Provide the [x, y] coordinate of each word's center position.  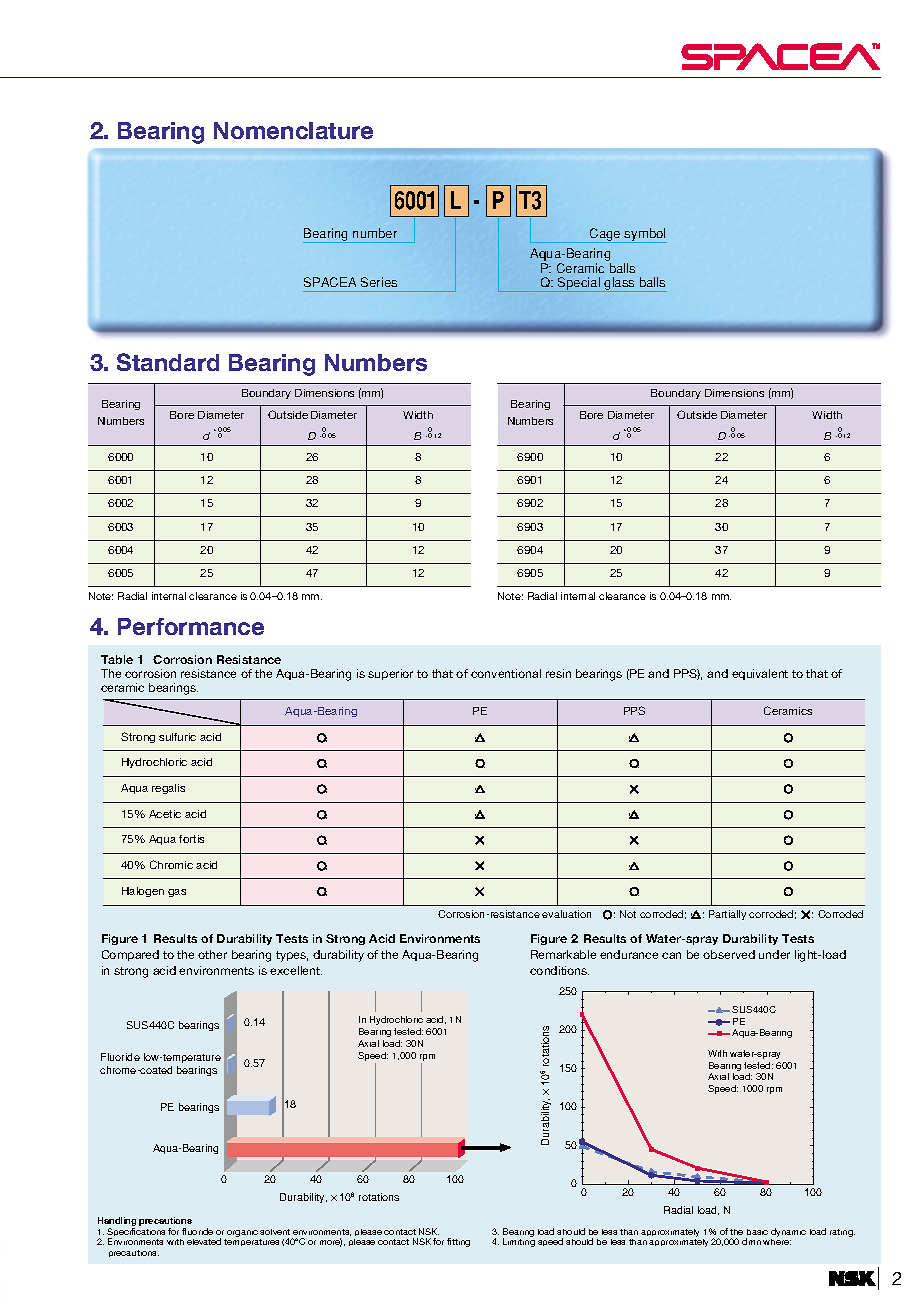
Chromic [171, 864]
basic [757, 1232]
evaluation [566, 914]
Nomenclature [293, 130]
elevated [204, 1241]
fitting [458, 1242]
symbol [645, 235]
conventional [506, 673]
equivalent [760, 674]
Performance [191, 626]
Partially [727, 915]
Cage [605, 235]
